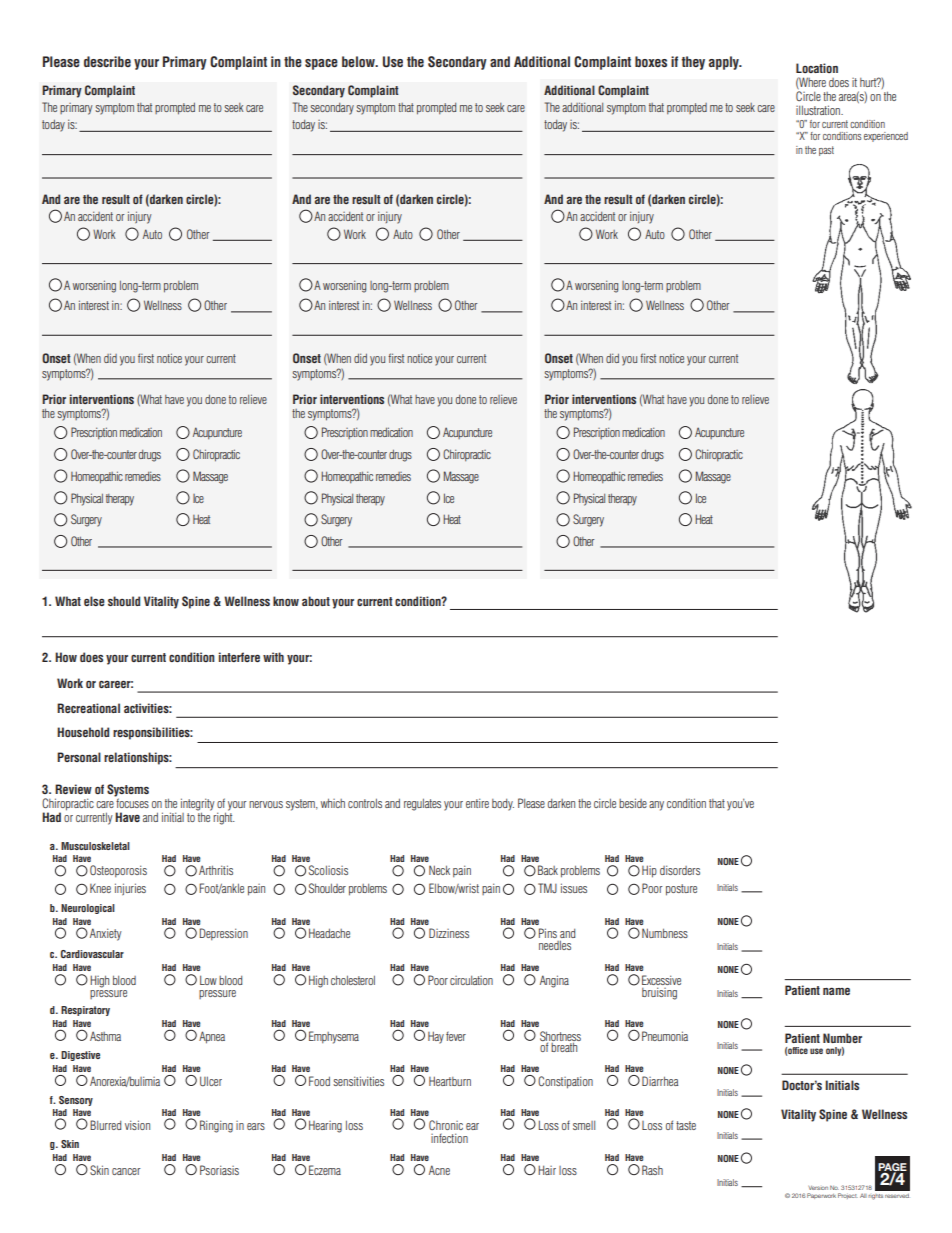  I want to click on illustration, so click(819, 110).
